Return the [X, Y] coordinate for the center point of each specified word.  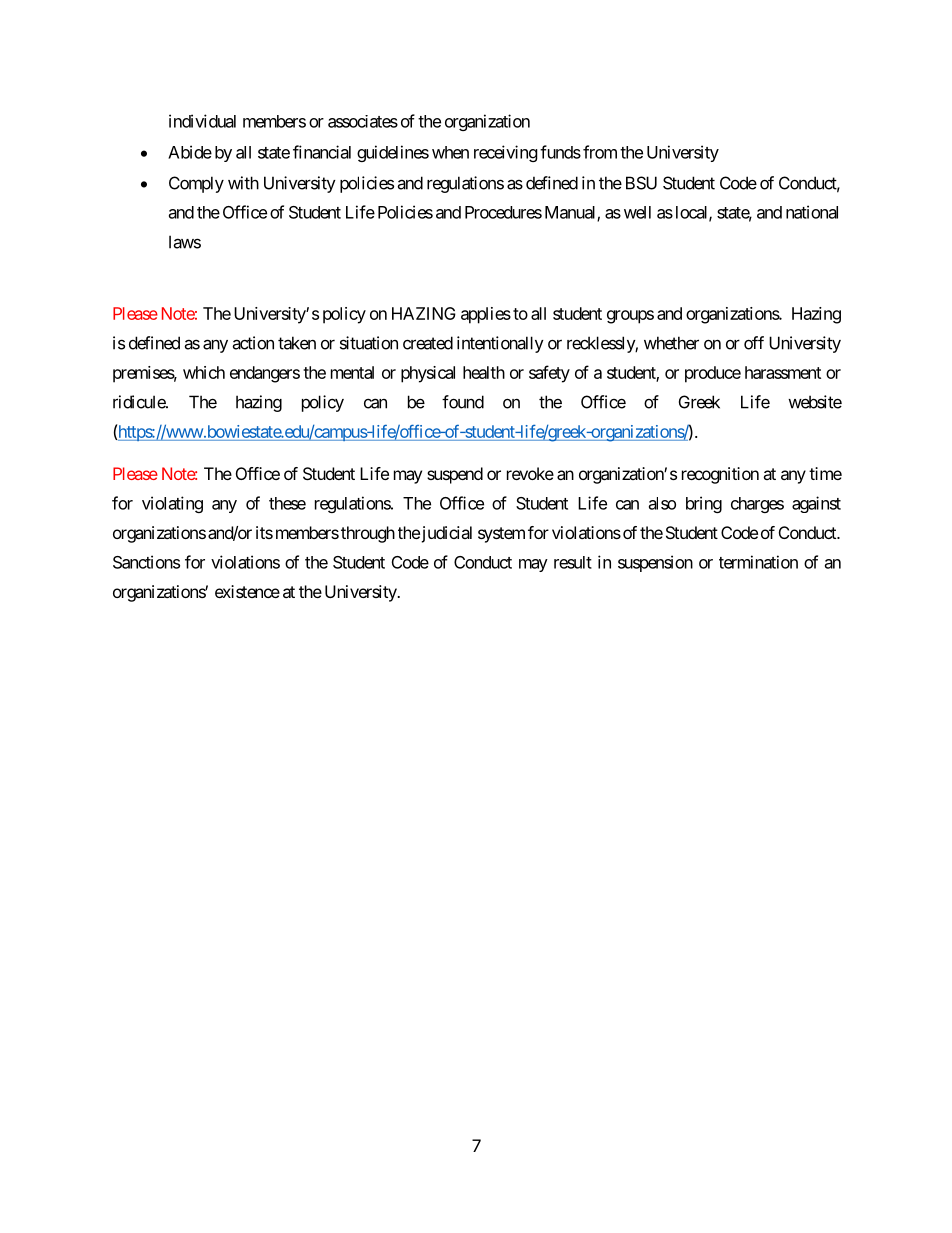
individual [202, 121]
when [450, 152]
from [600, 152]
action [253, 343]
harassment [783, 372]
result [573, 562]
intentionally [500, 344]
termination [758, 562]
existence [247, 591]
